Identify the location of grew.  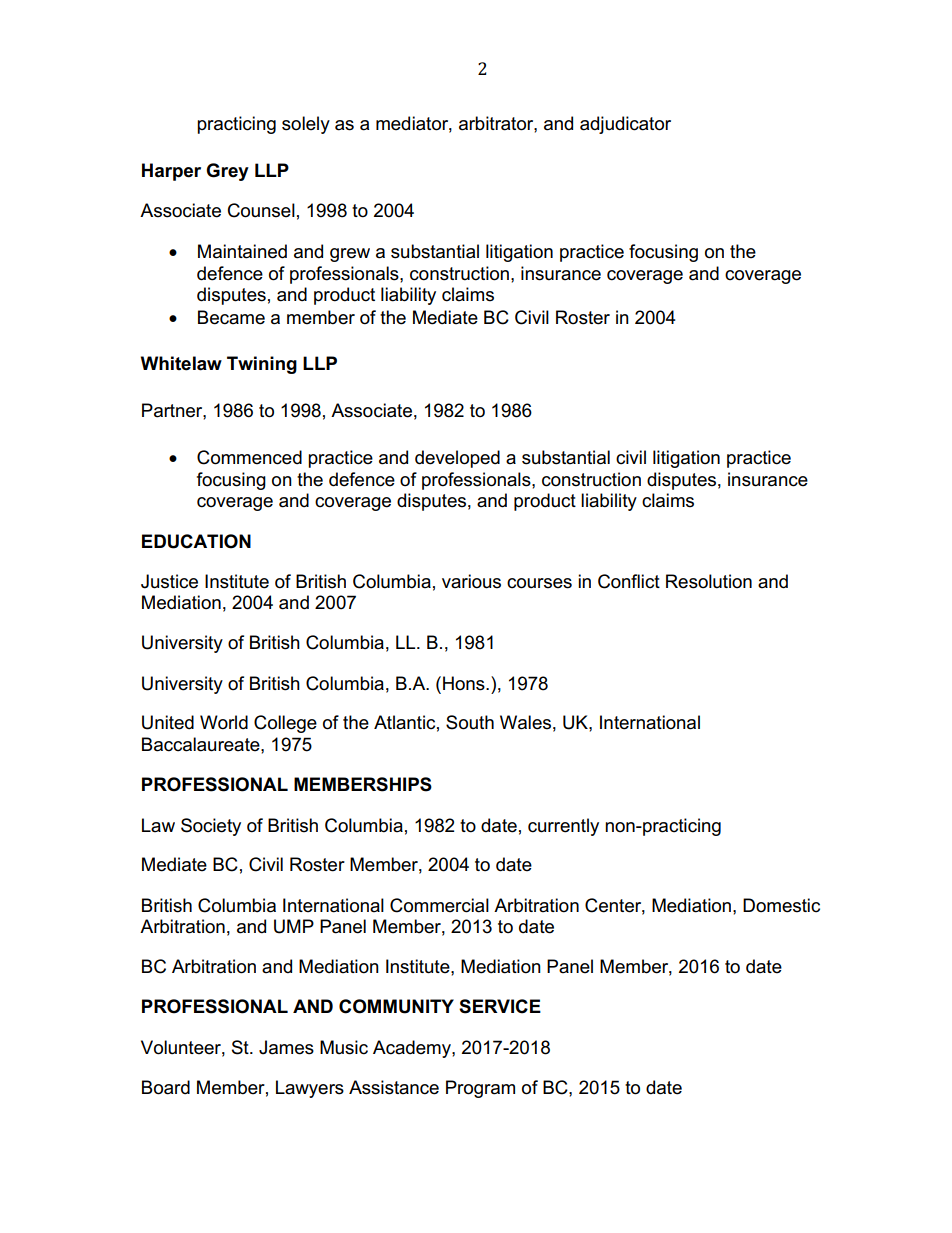
(350, 255).
